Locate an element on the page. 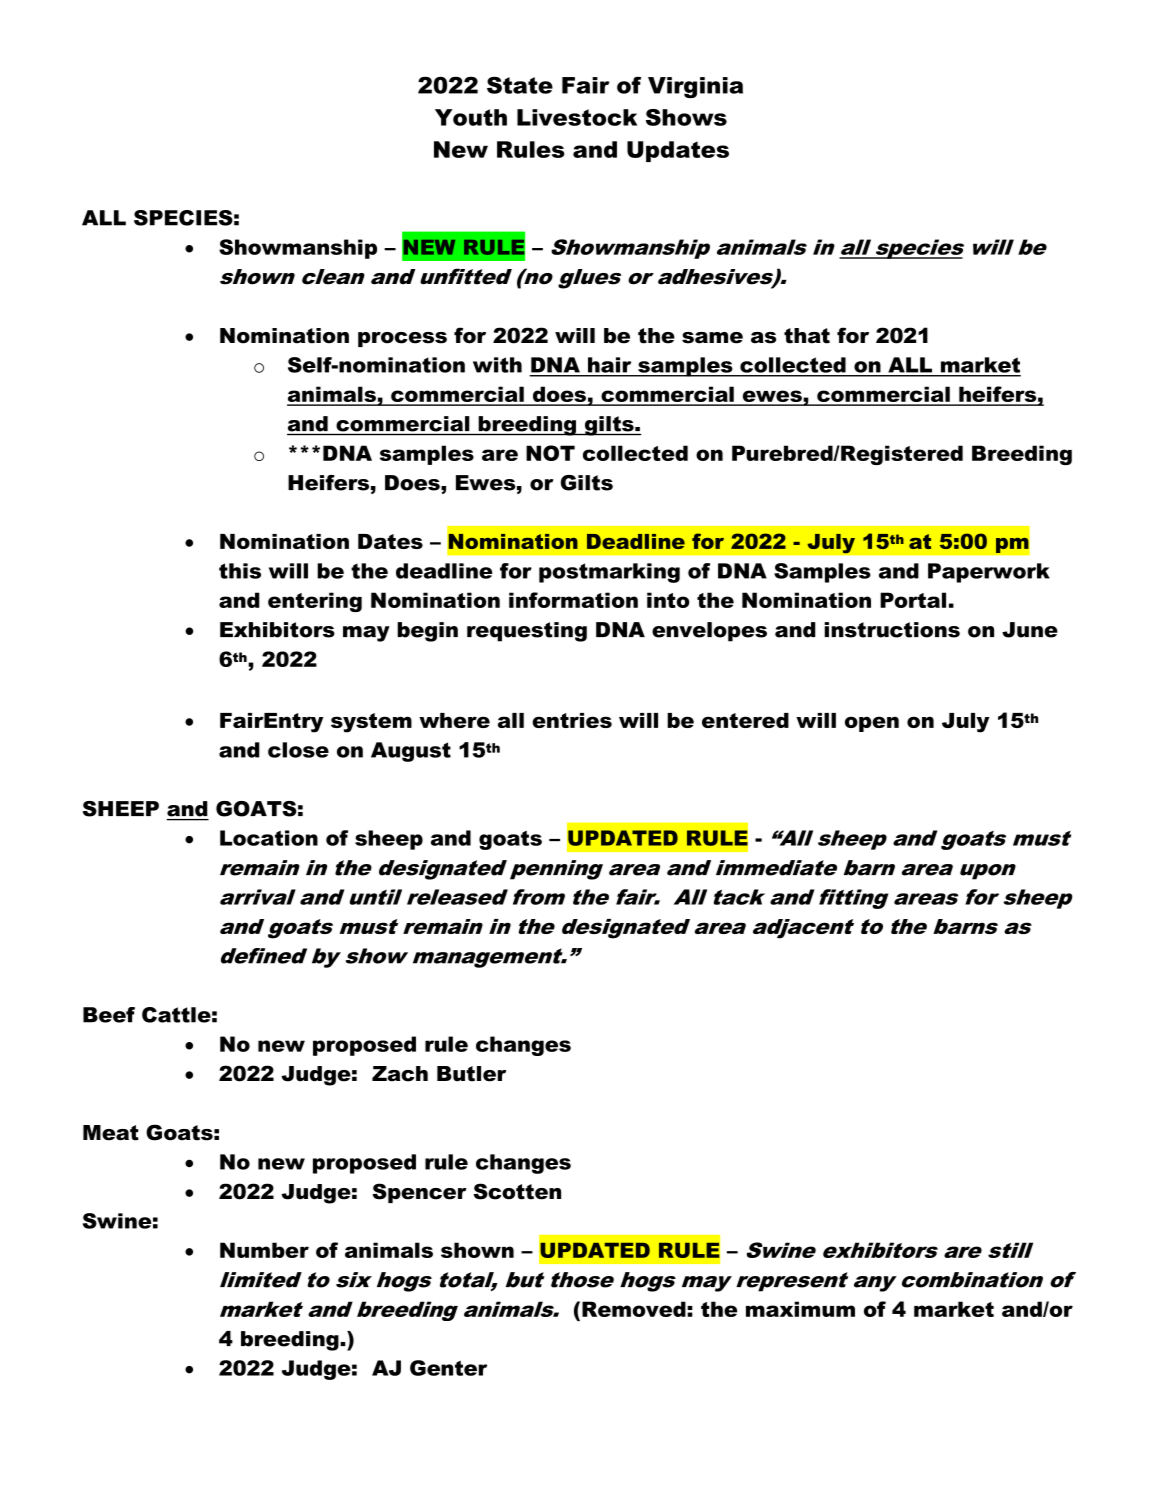  open is located at coordinates (872, 724).
